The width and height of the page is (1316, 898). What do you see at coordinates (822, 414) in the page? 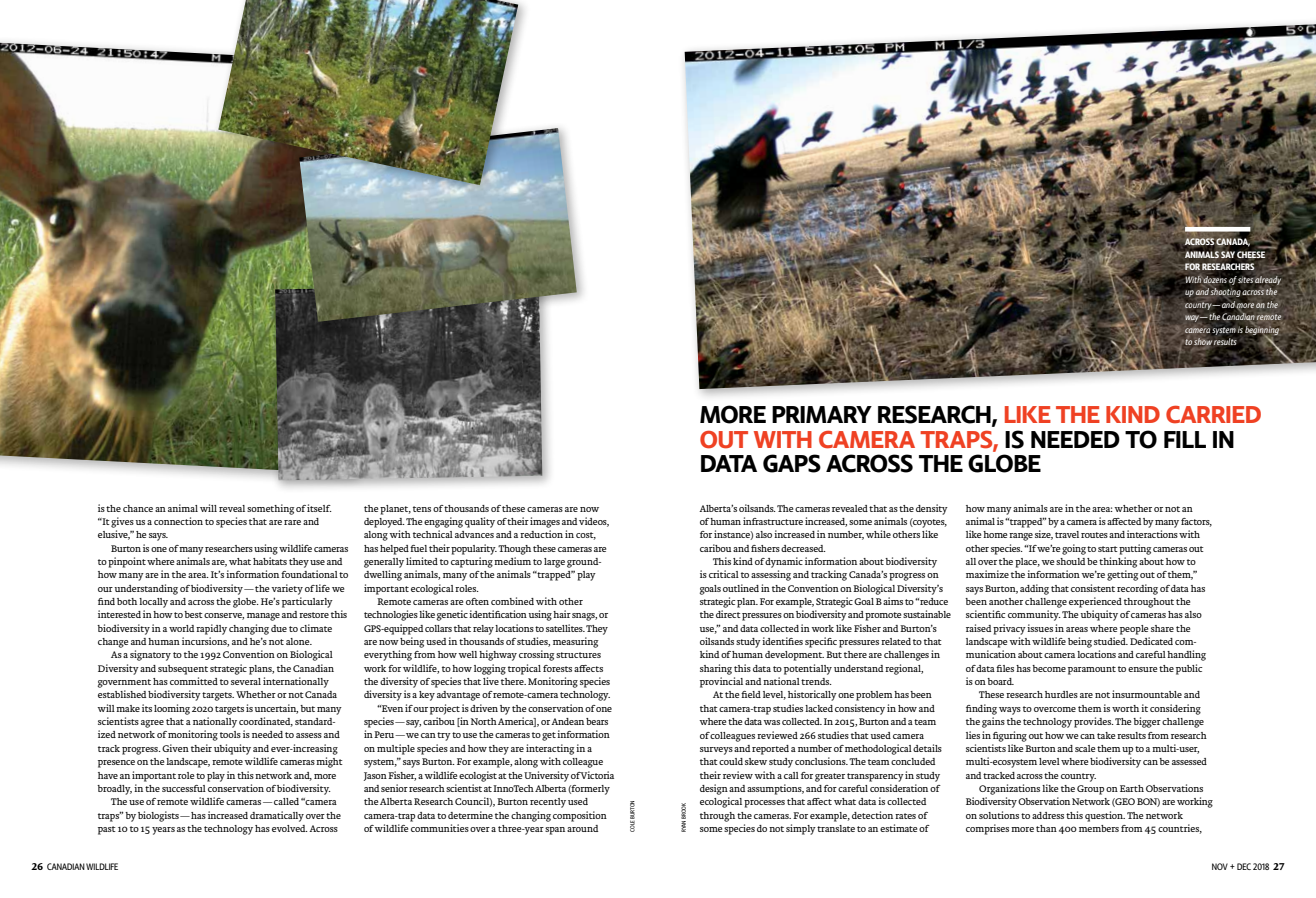
I see `PRIMARY` at bounding box center [822, 414].
